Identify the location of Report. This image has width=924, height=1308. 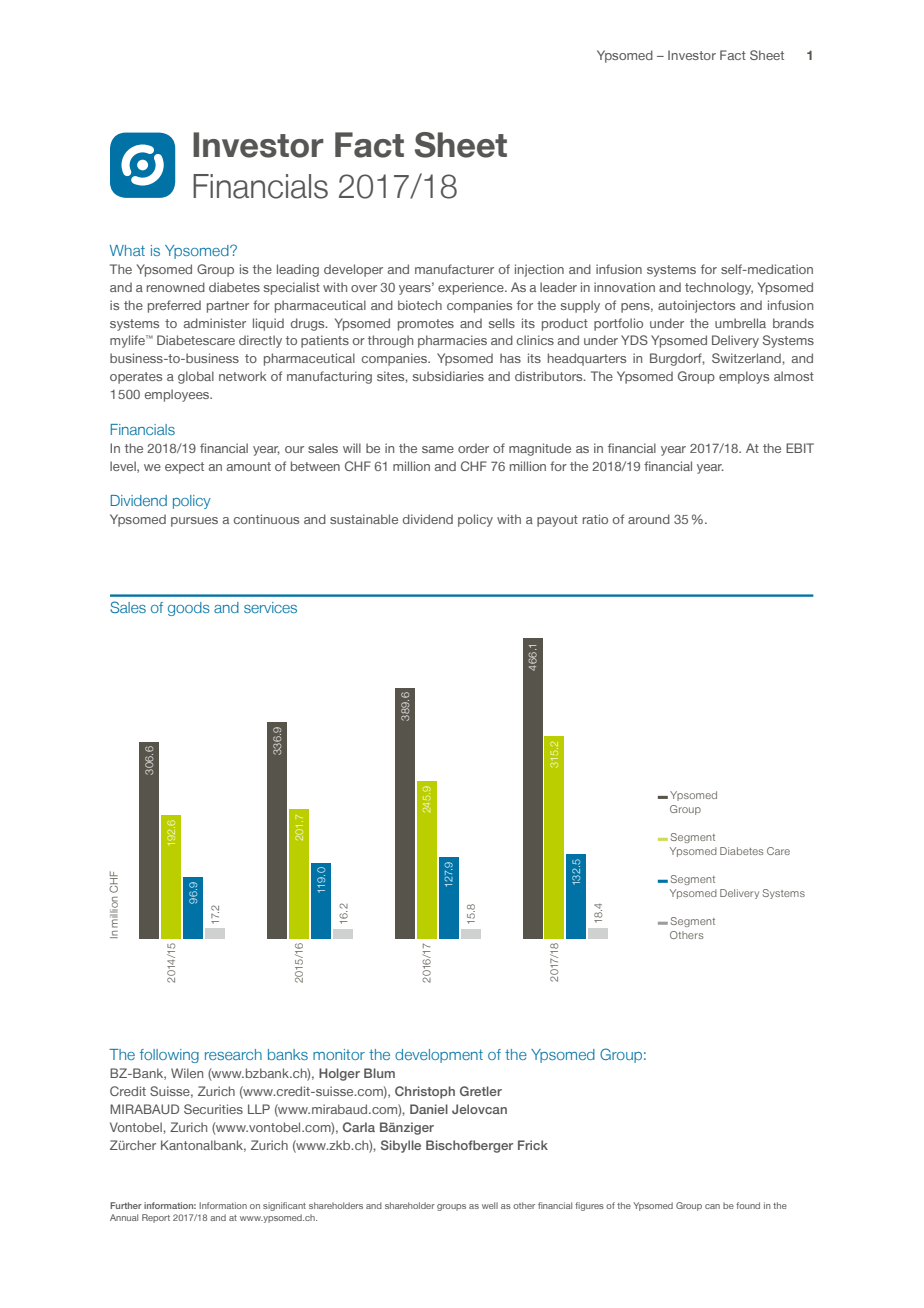
(156, 1218).
